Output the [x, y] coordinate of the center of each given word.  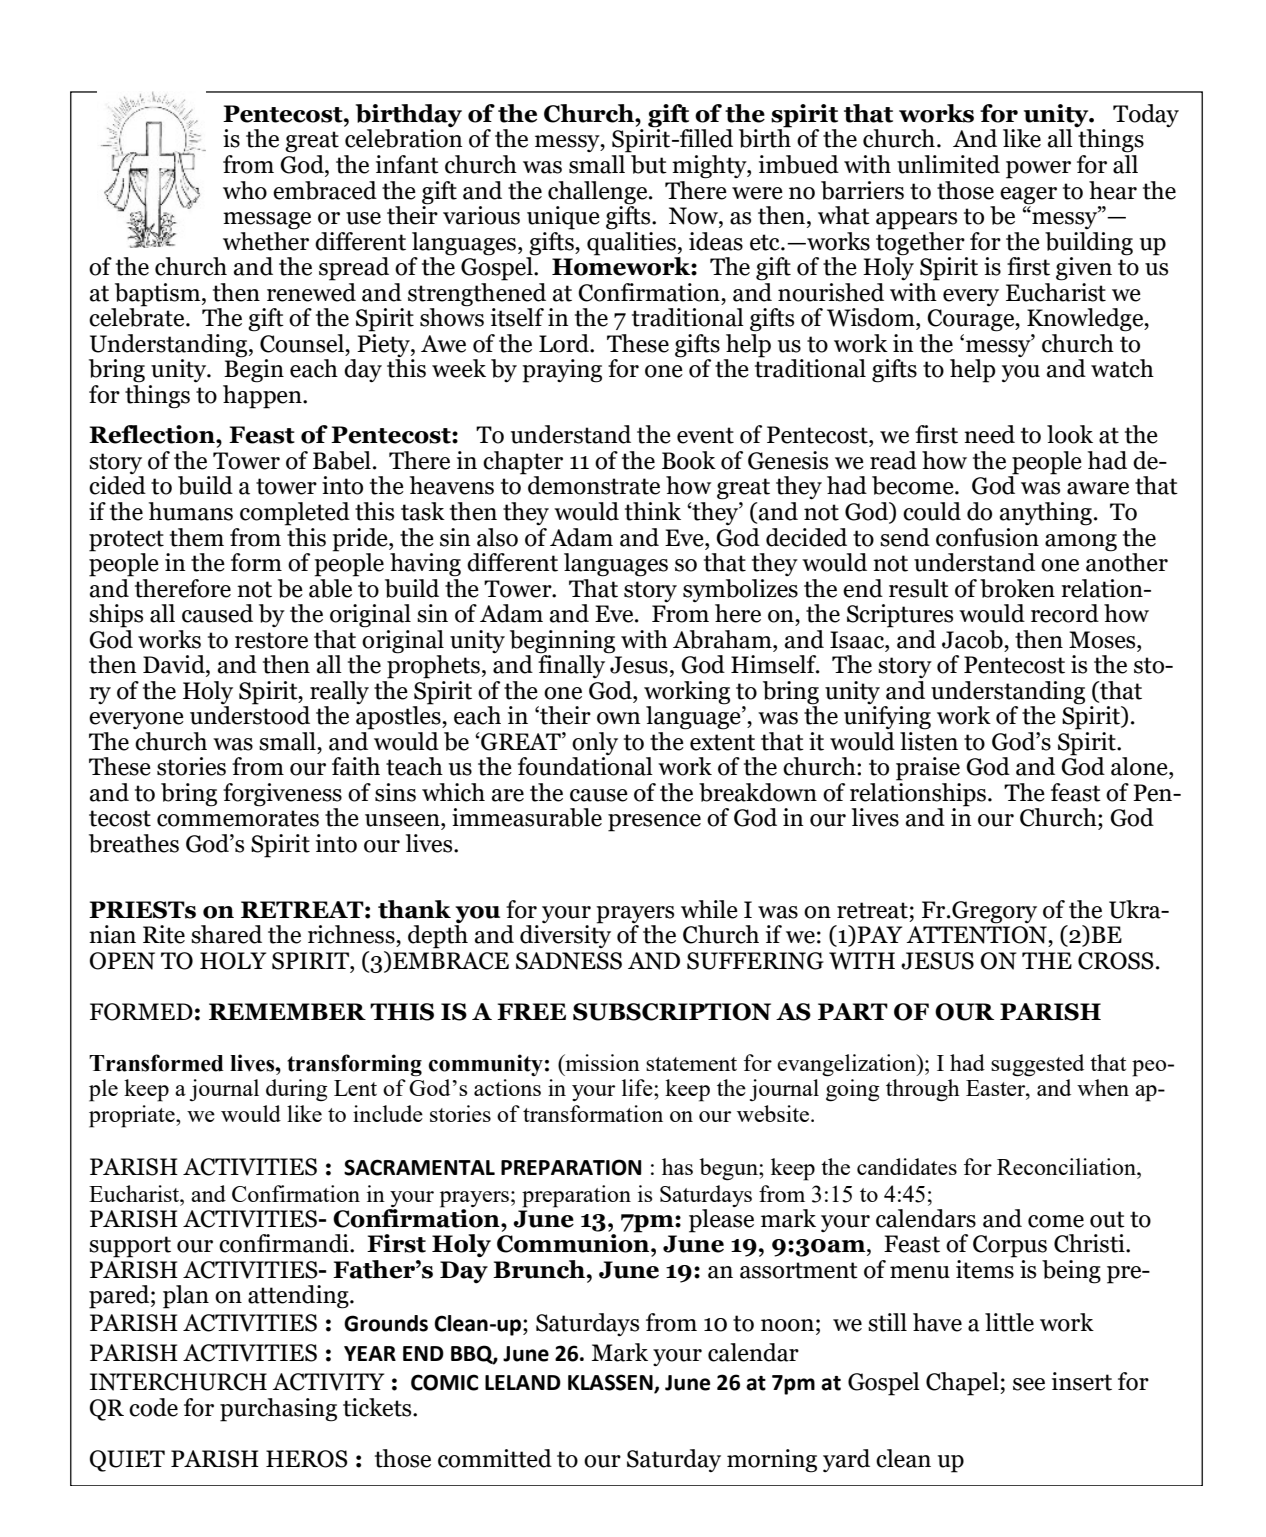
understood [250, 714]
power [1038, 170]
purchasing [278, 1410]
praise [928, 769]
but [648, 163]
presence [654, 823]
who [245, 190]
